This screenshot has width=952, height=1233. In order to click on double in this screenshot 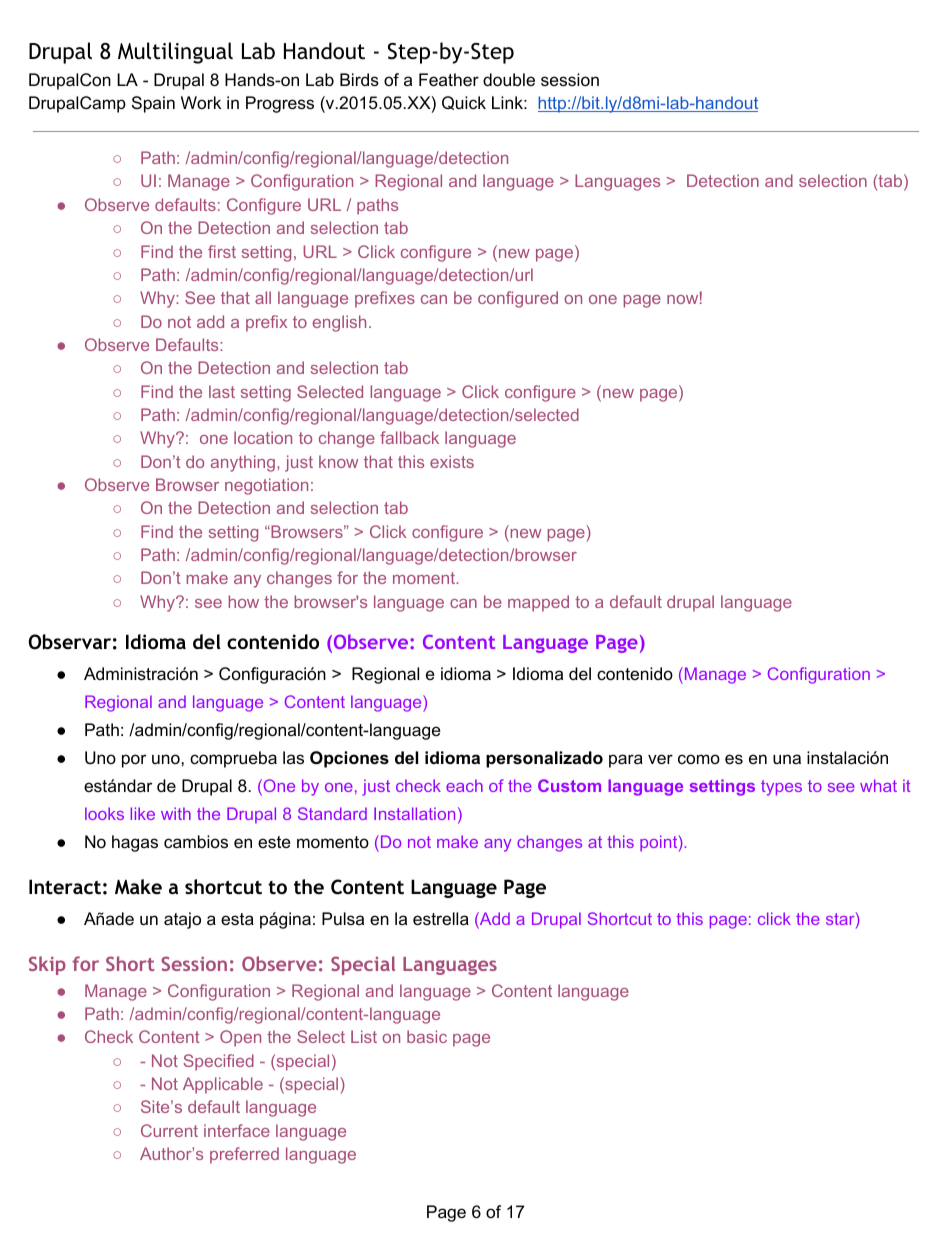, I will do `click(509, 80)`.
